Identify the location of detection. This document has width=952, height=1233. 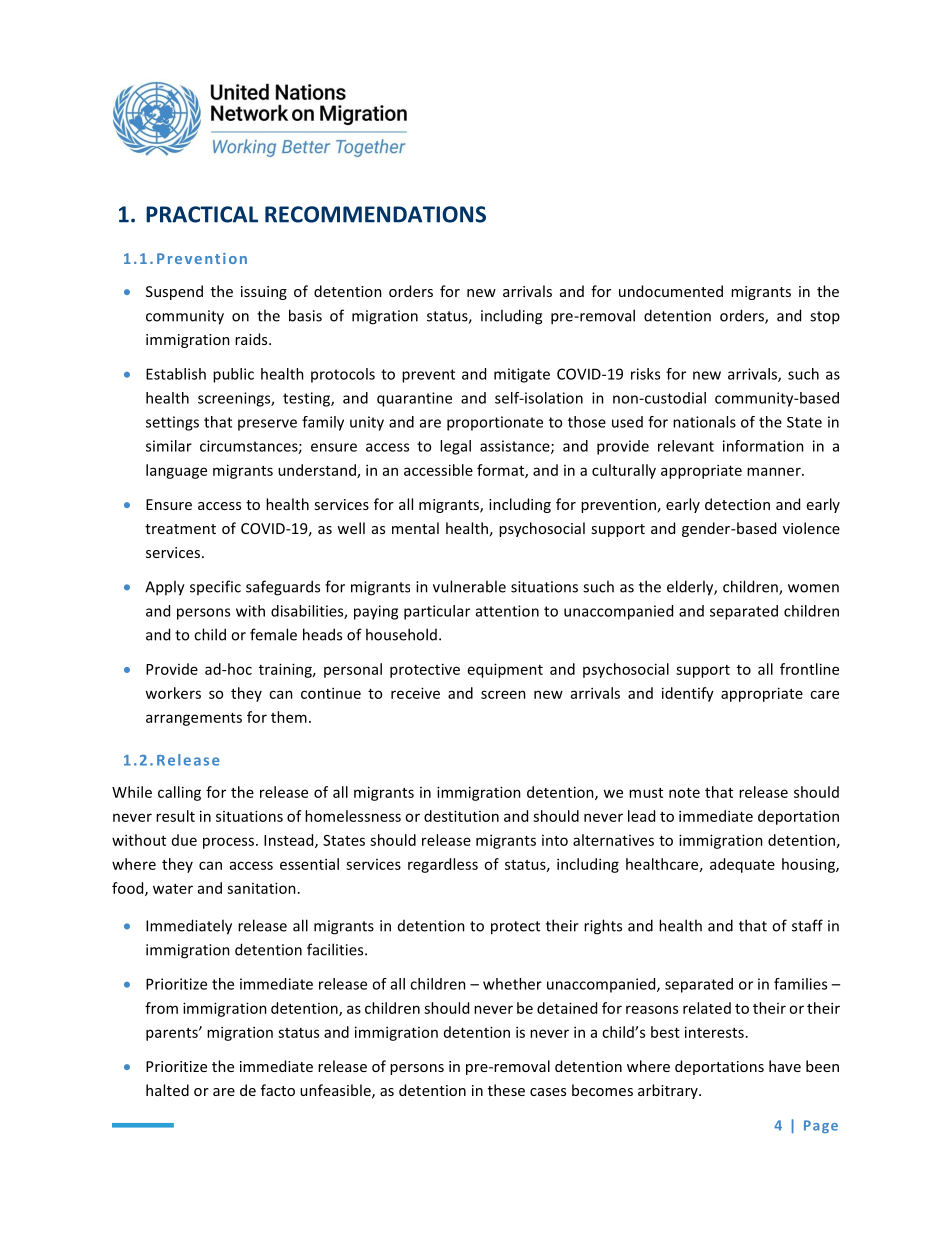
(737, 504).
